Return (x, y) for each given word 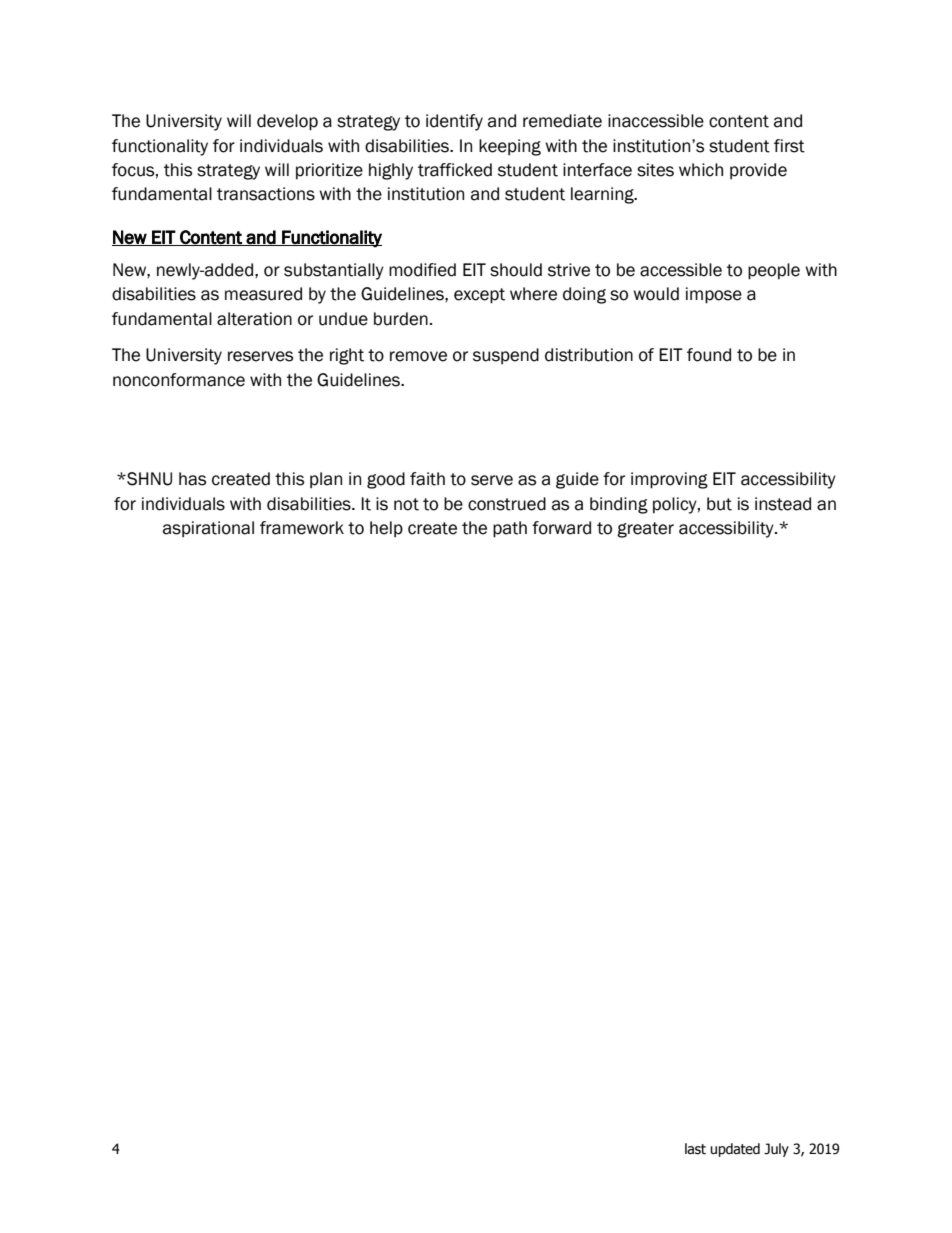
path (510, 529)
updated (735, 1150)
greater (645, 530)
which (701, 170)
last (695, 1149)
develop (287, 122)
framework (302, 528)
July (776, 1150)
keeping (510, 147)
